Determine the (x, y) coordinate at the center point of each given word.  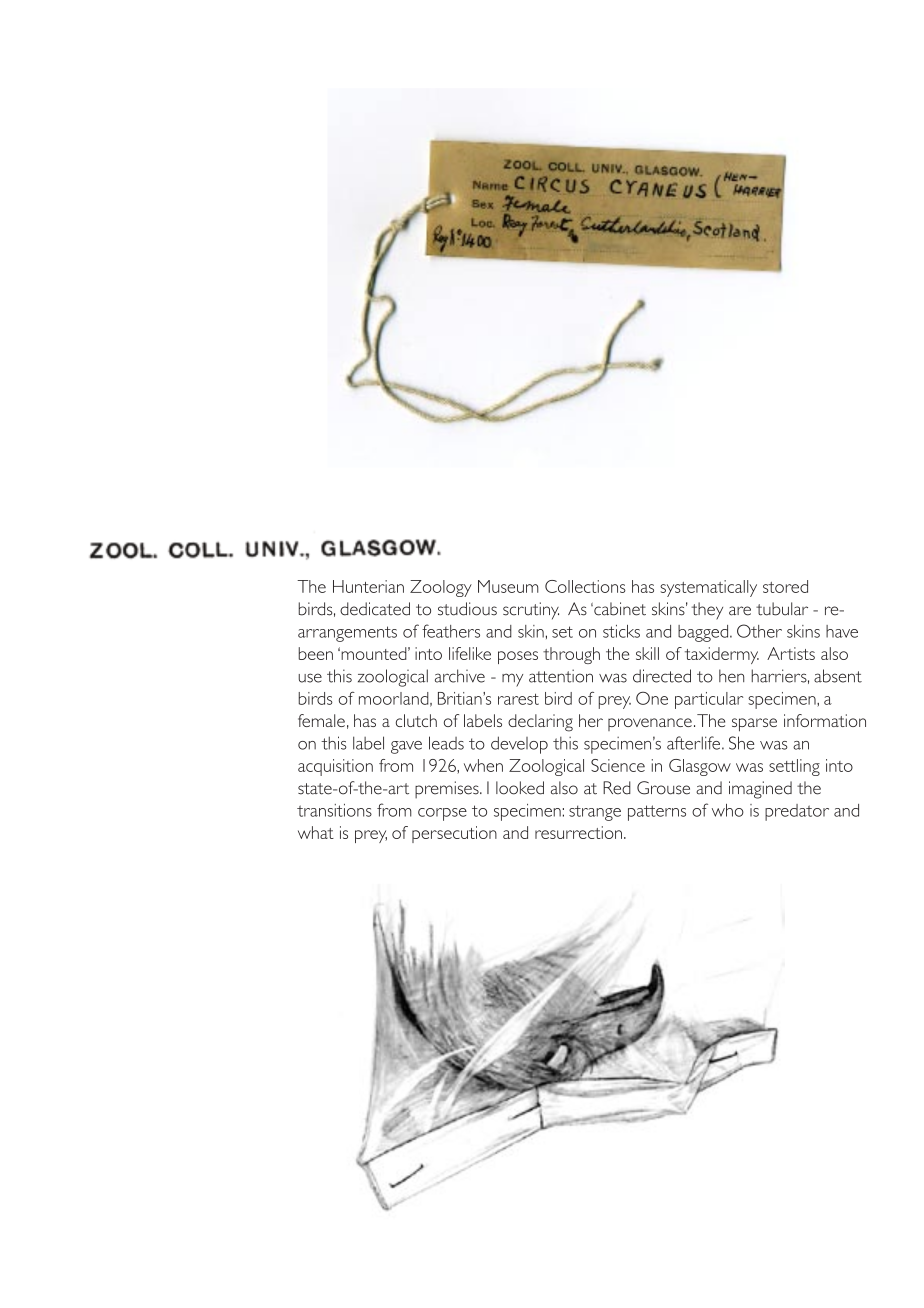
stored (785, 586)
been (315, 653)
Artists (791, 653)
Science (618, 765)
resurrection (578, 832)
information (825, 720)
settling (794, 767)
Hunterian (368, 586)
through (571, 655)
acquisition (335, 767)
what (316, 832)
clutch (416, 720)
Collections (585, 586)
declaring (540, 723)
